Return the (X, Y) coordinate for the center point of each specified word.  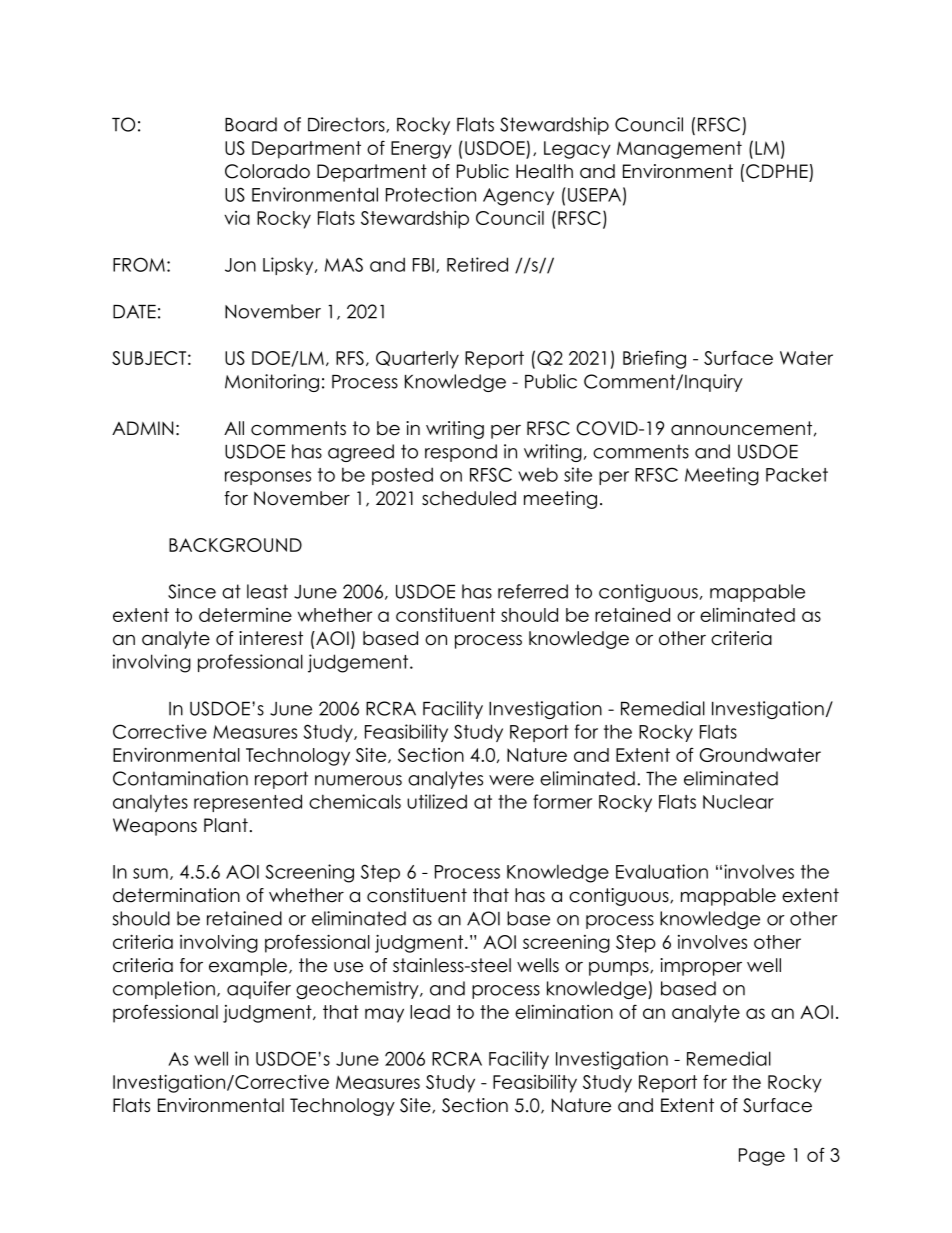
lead (430, 1012)
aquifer (259, 990)
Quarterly (417, 360)
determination (176, 895)
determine (245, 615)
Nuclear (738, 801)
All (234, 428)
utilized (437, 801)
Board (251, 124)
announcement (741, 428)
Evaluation (662, 871)
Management (679, 150)
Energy (421, 150)
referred (533, 591)
